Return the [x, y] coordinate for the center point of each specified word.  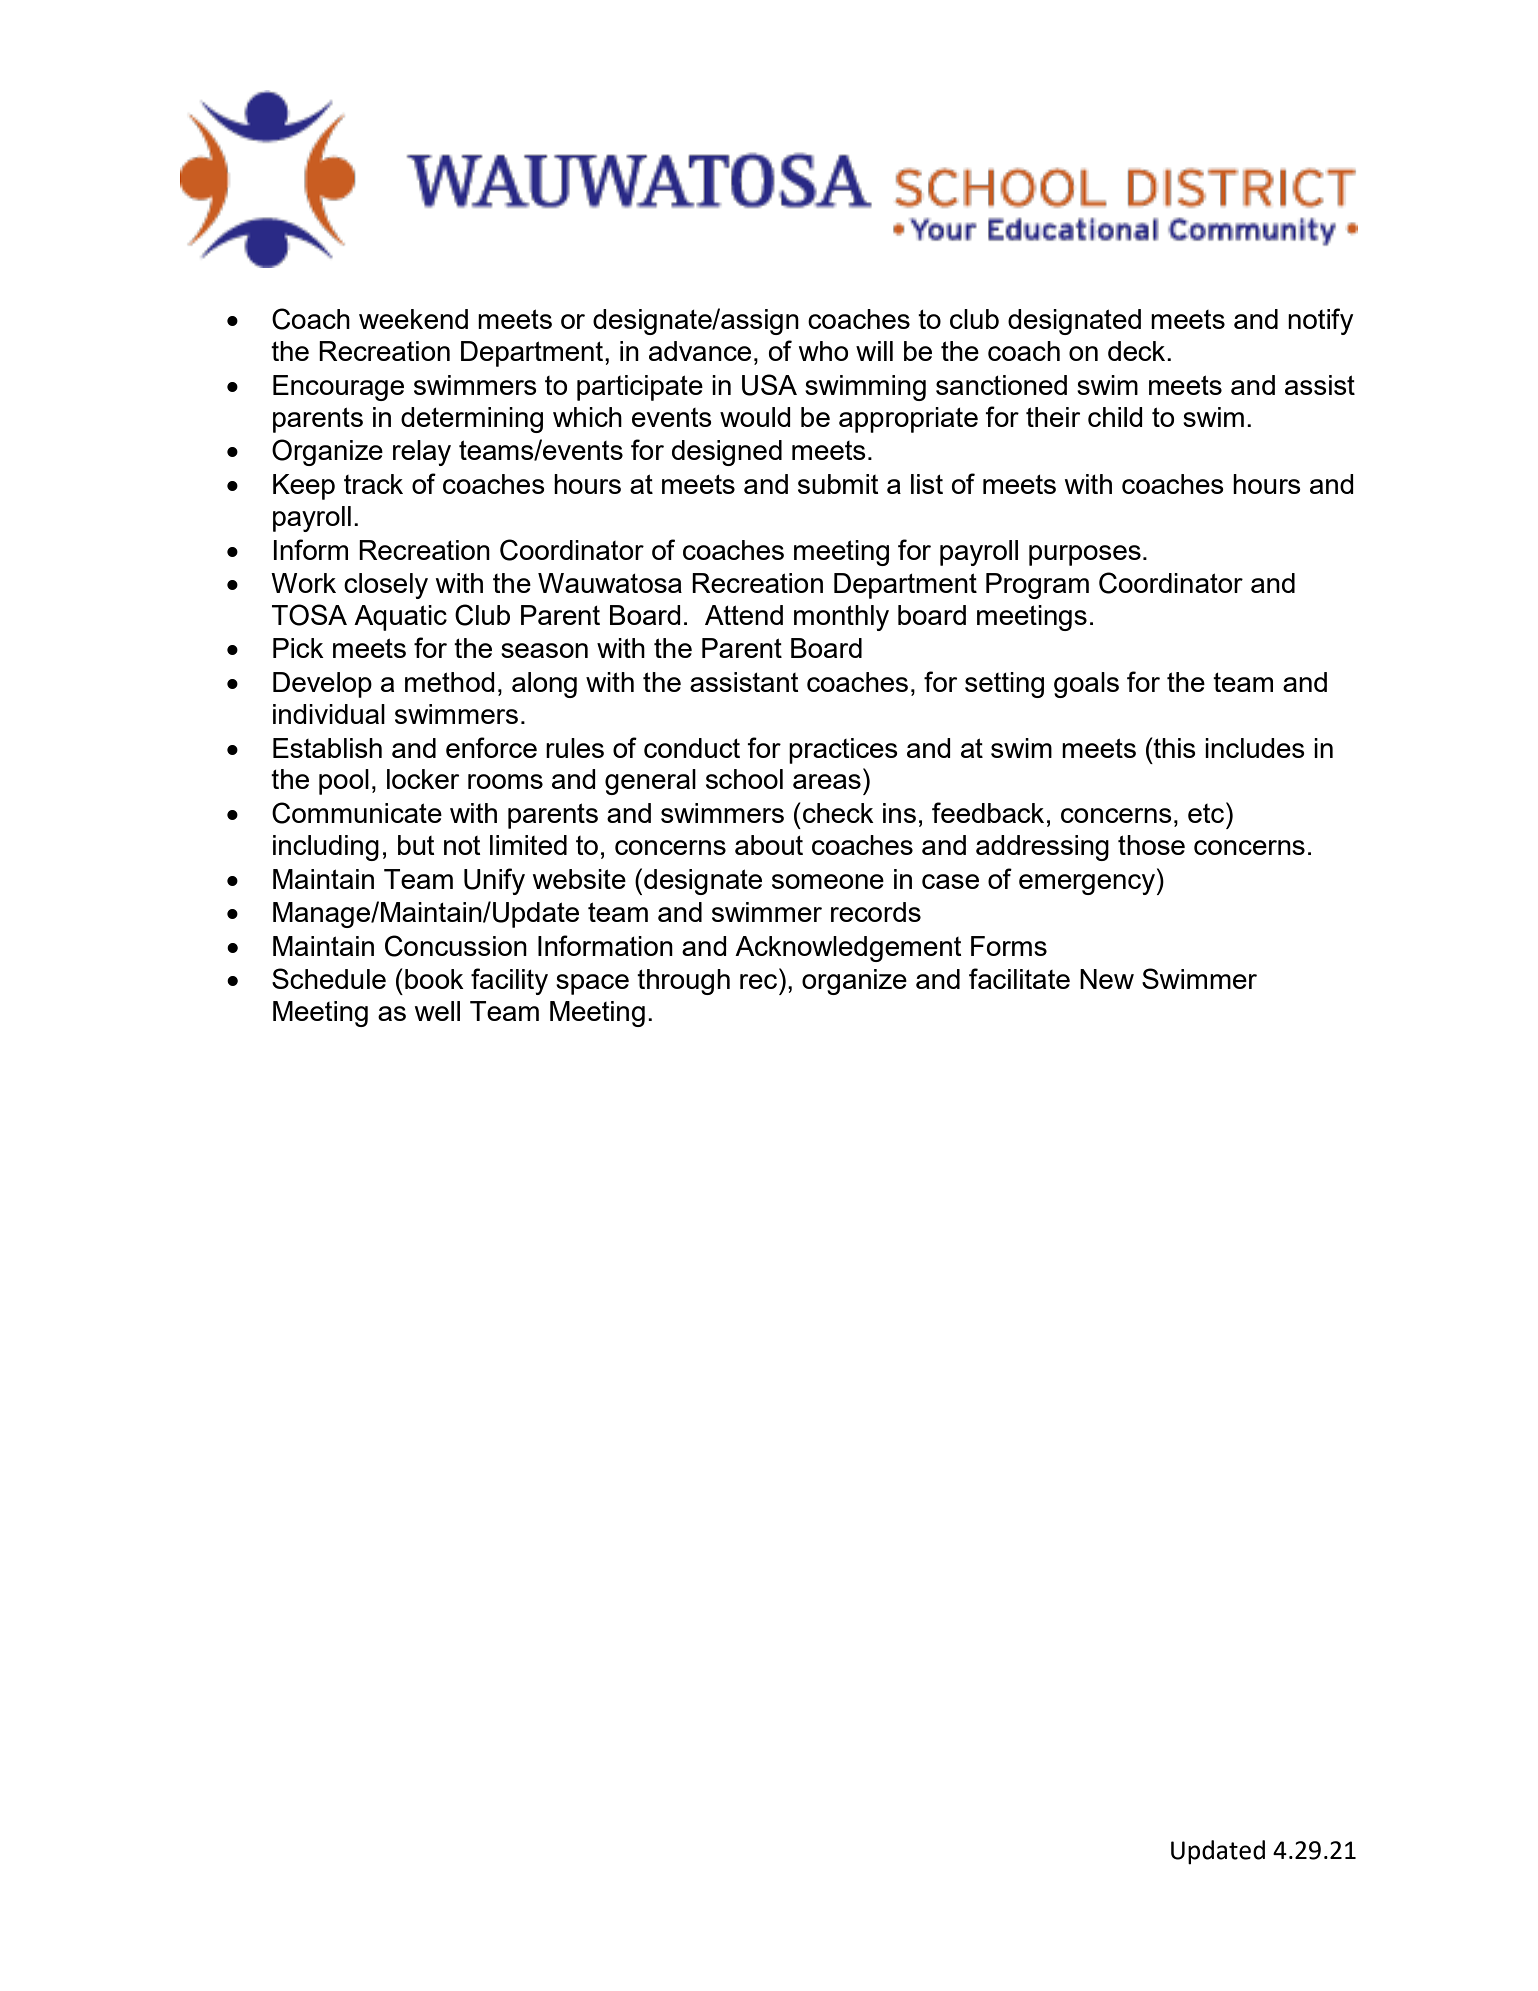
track [373, 484]
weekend [413, 319]
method [450, 682]
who [823, 351]
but [416, 845]
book [434, 979]
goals [1086, 685]
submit [838, 484]
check [838, 813]
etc [1207, 812]
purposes [1085, 555]
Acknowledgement [848, 949]
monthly [841, 618]
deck [1138, 351]
